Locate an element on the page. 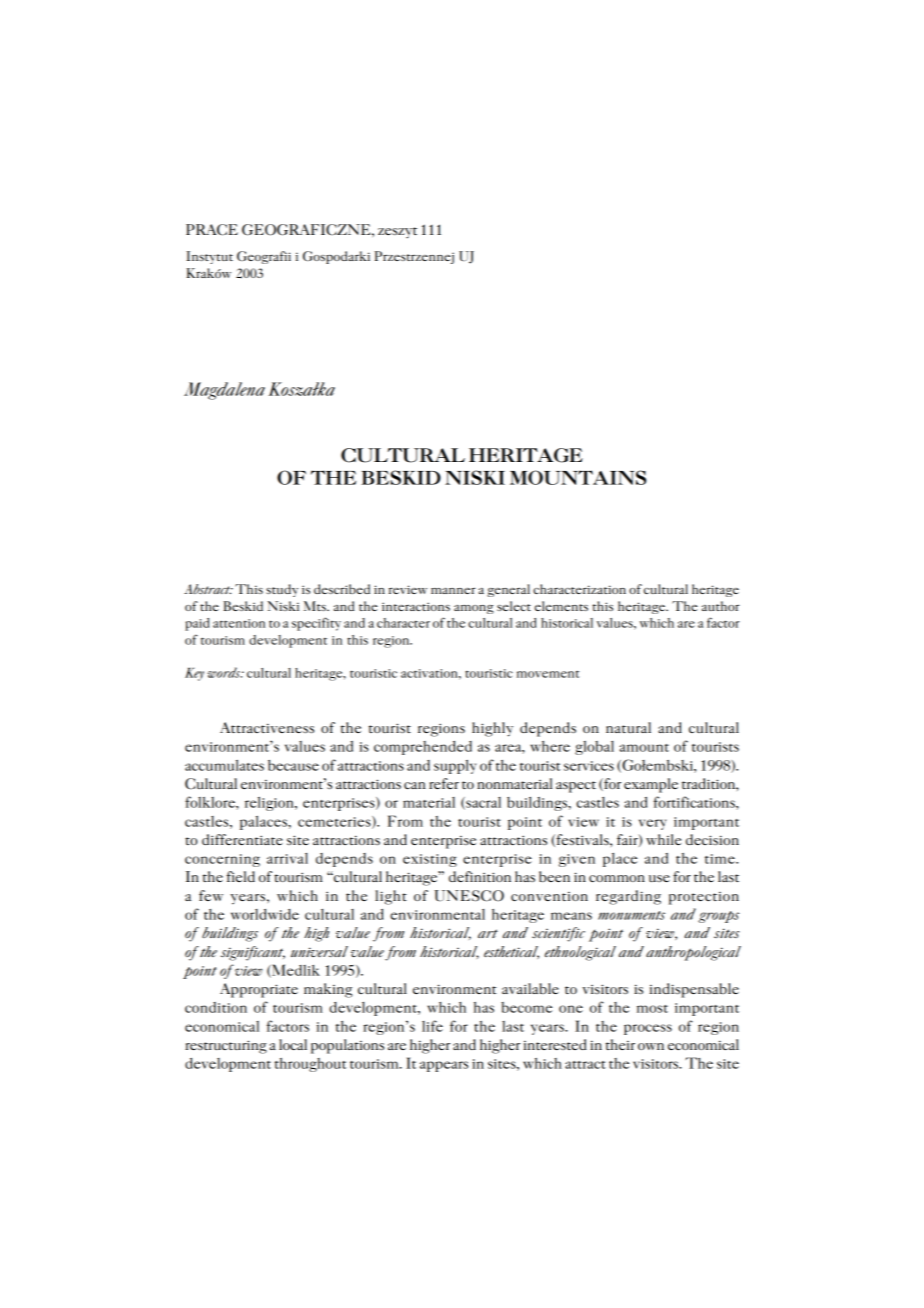  among is located at coordinates (474, 609).
